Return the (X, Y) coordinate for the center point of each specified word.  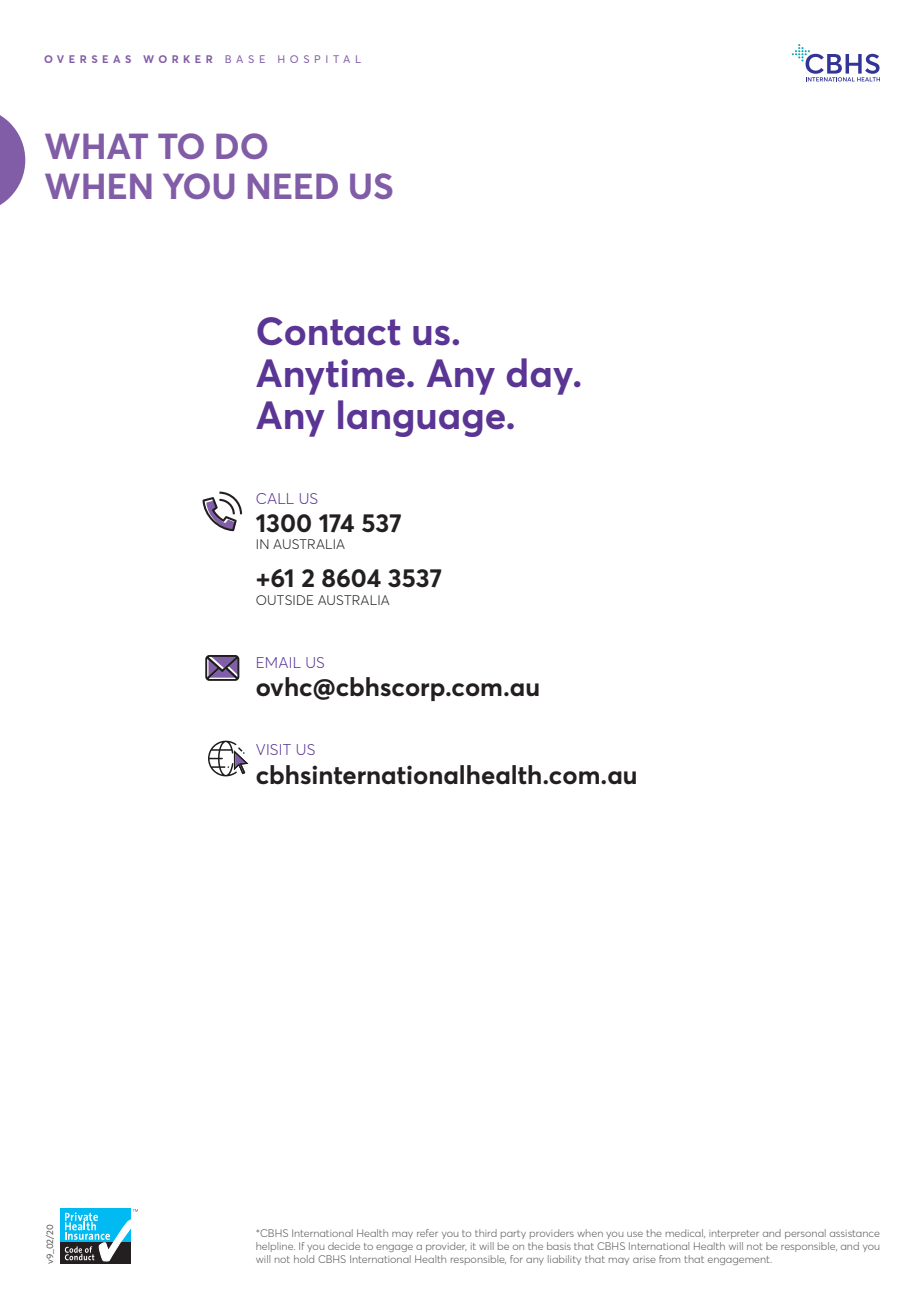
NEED (293, 186)
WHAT (96, 146)
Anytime (330, 377)
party (513, 1234)
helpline (275, 1247)
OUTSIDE (285, 600)
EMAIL (279, 662)
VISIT (273, 749)
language (421, 418)
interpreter (734, 1234)
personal (805, 1234)
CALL (275, 498)
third (486, 1233)
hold (304, 1259)
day (541, 376)
